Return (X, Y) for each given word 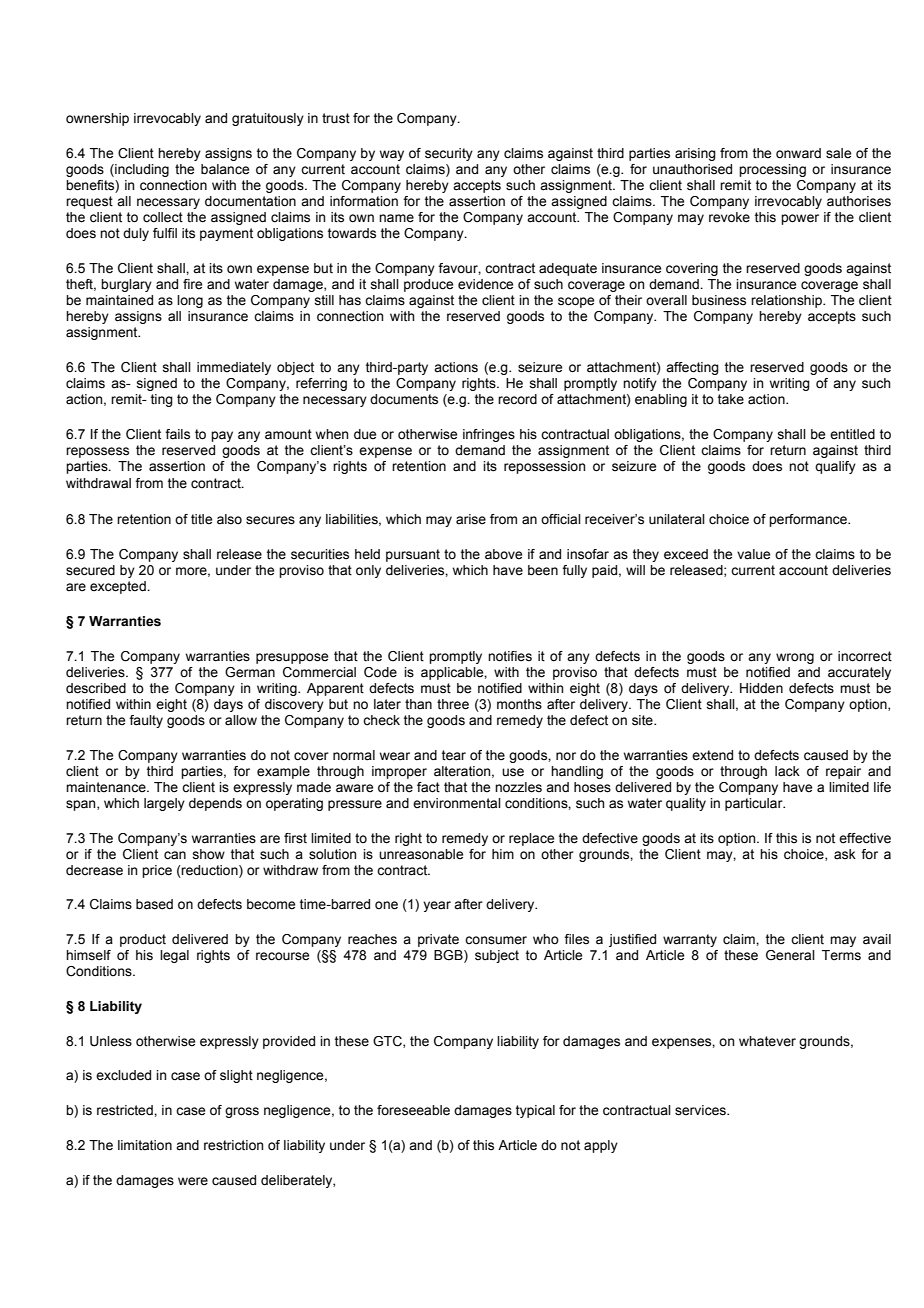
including (141, 170)
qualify (835, 467)
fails (177, 434)
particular (755, 804)
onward (798, 153)
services (701, 1110)
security (449, 154)
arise (471, 519)
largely (164, 804)
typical (535, 1111)
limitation (145, 1145)
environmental (457, 803)
